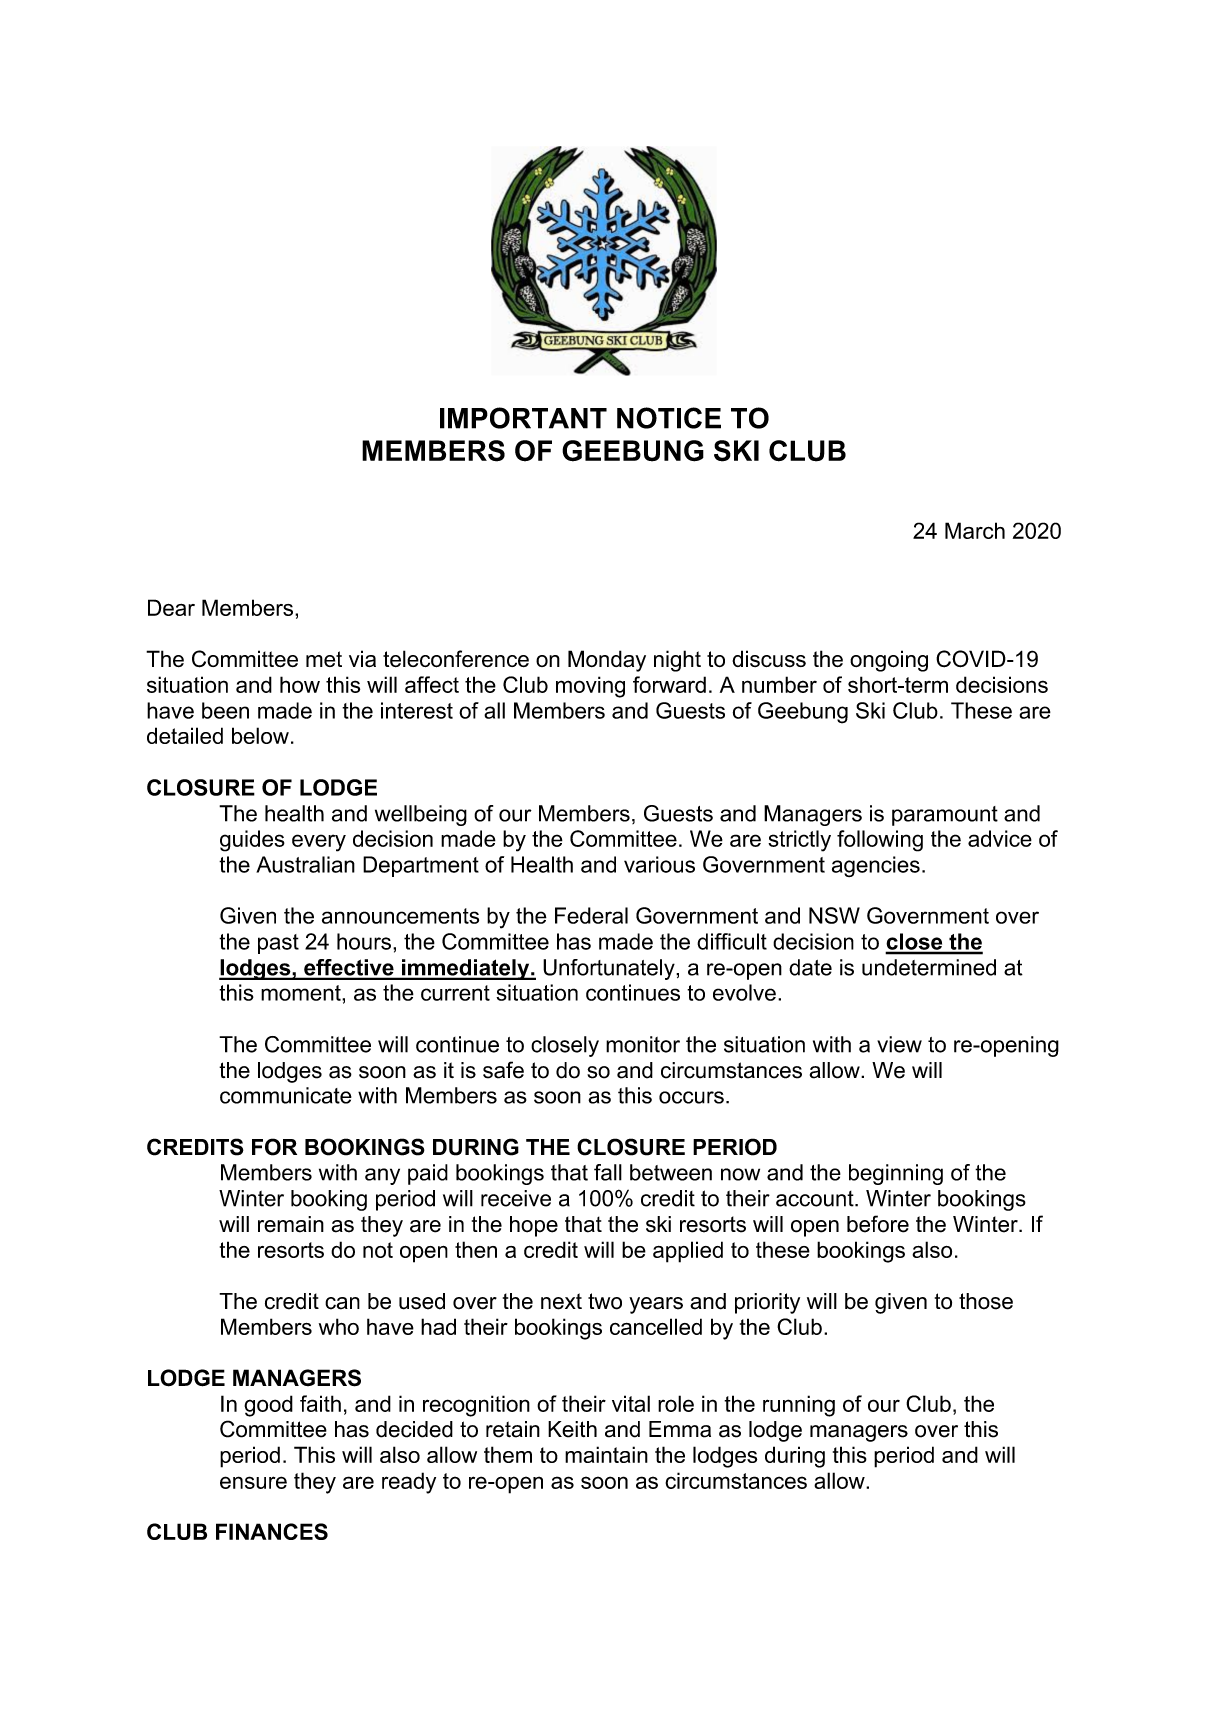 The height and width of the document is (1709, 1208). Describe the element at coordinates (606, 1454) in the document. I see `maintain` at that location.
